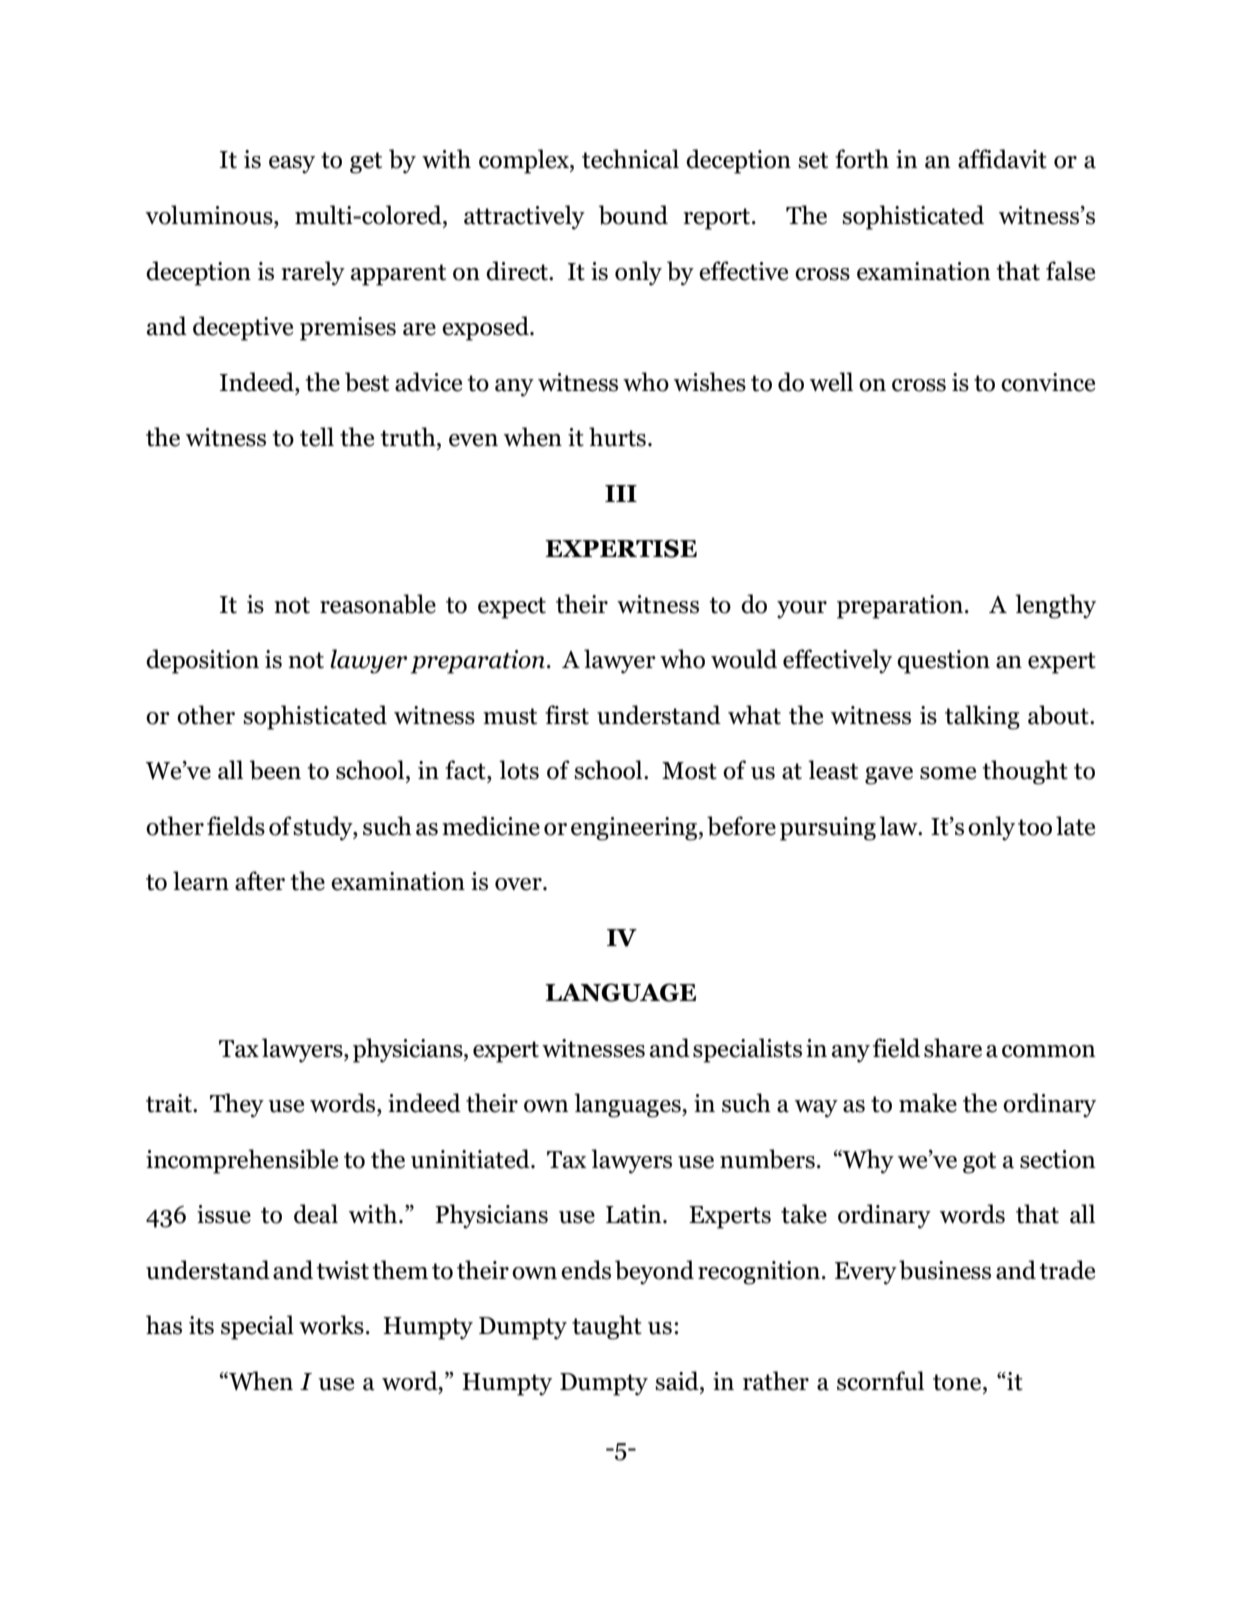 The image size is (1242, 1607). I want to click on engineering, so click(635, 829).
